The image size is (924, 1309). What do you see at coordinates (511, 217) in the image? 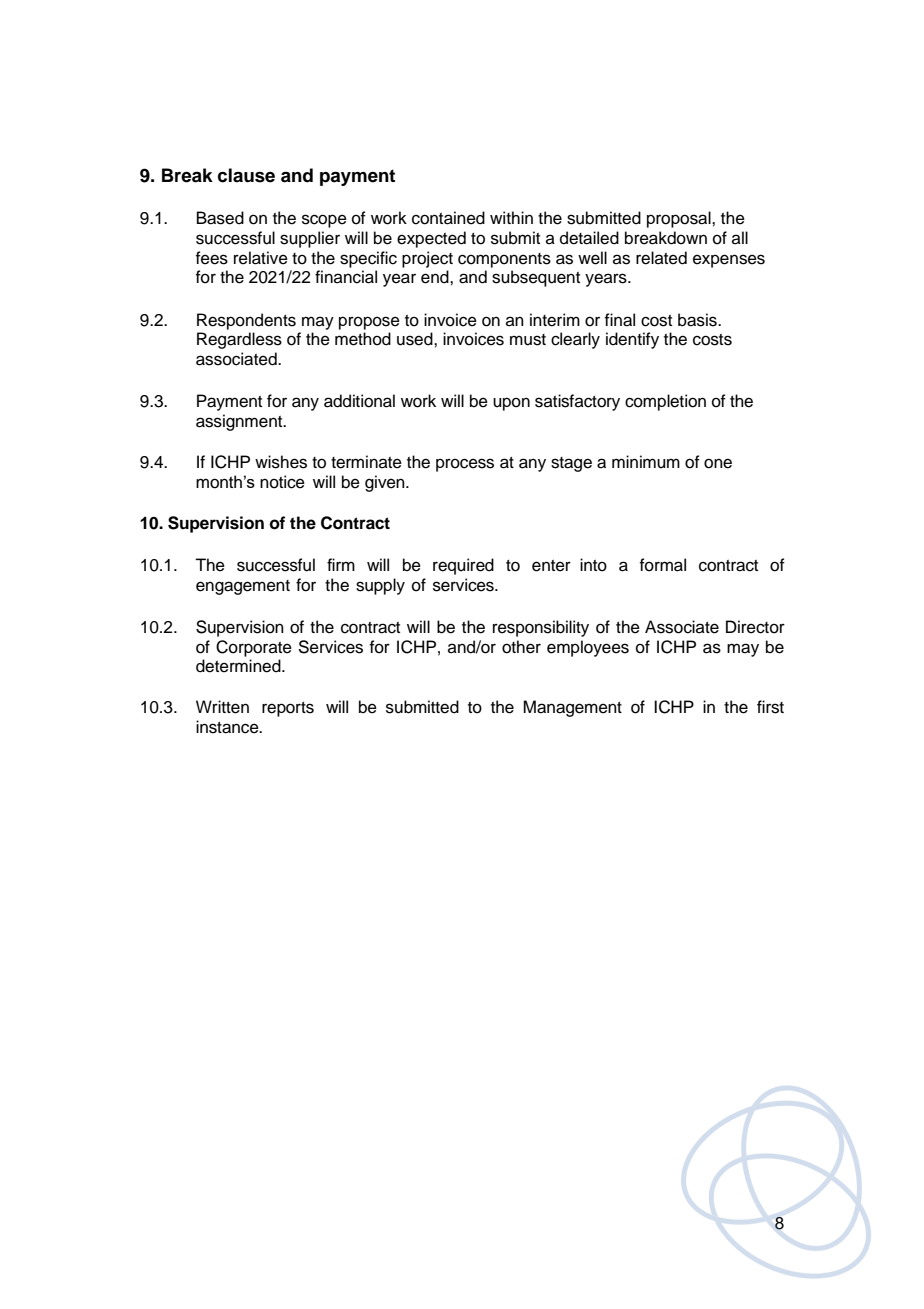
I see `within` at bounding box center [511, 217].
